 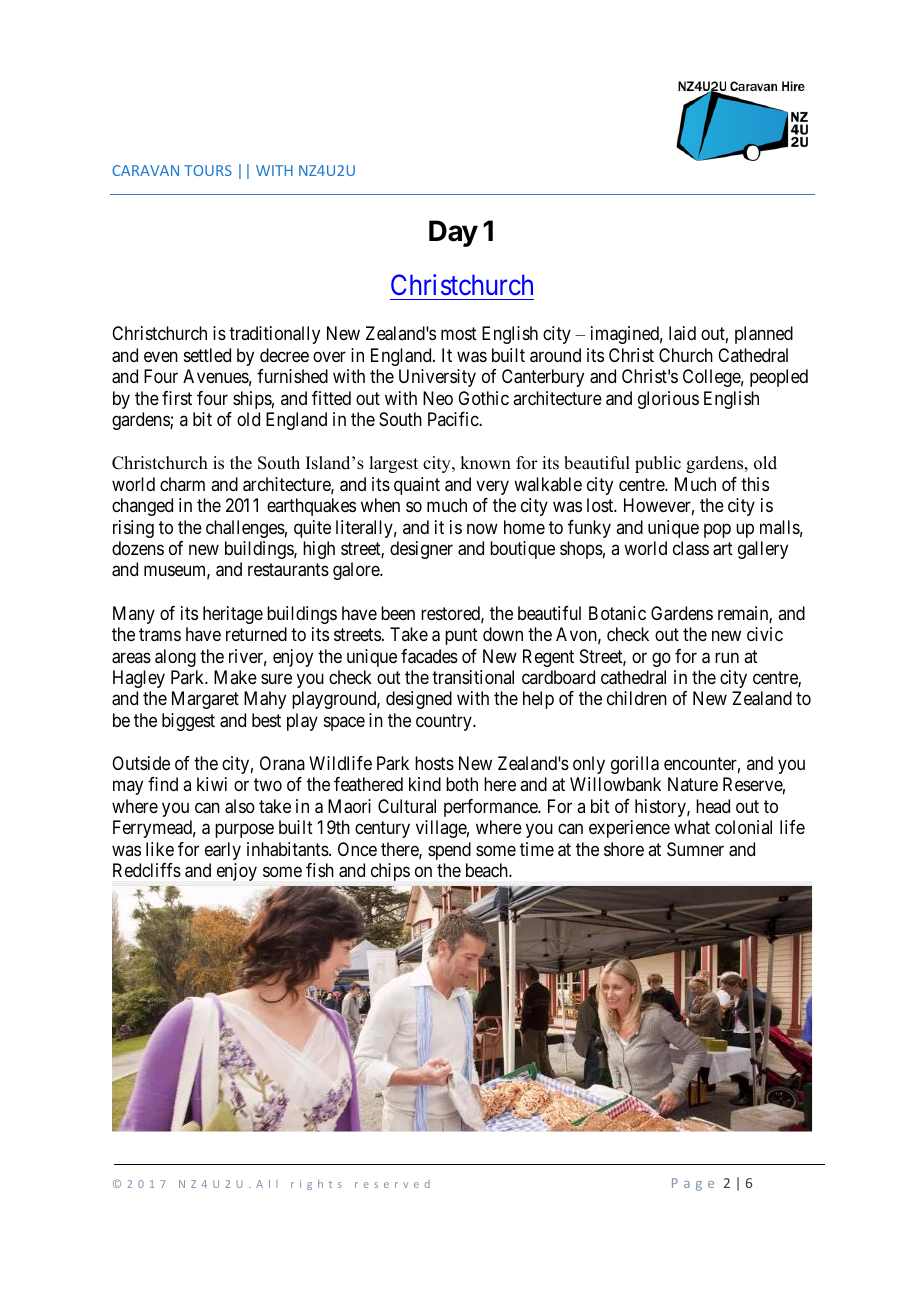 What do you see at coordinates (682, 333) in the screenshot?
I see `laid` at bounding box center [682, 333].
